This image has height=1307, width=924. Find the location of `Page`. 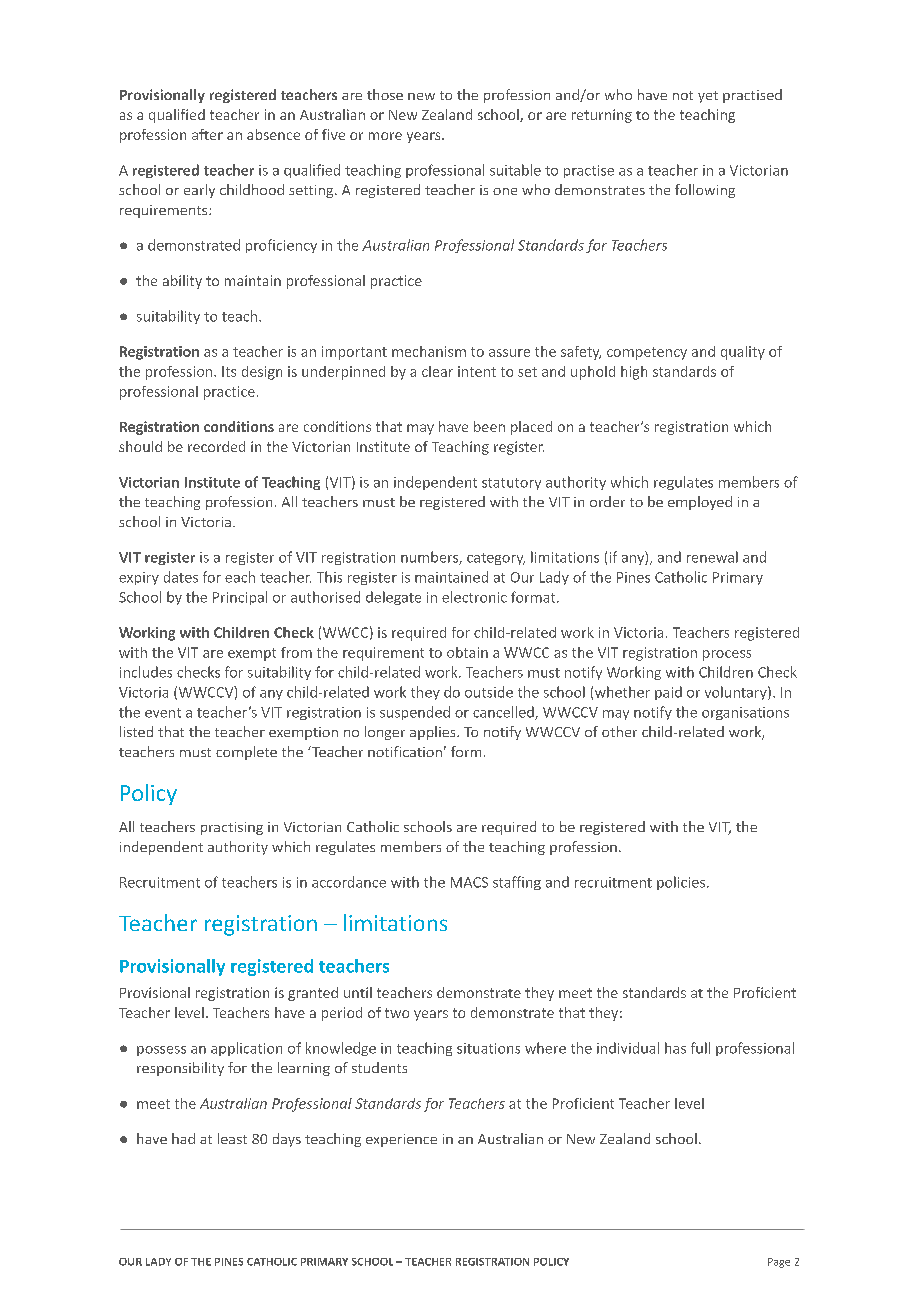

Page is located at coordinates (779, 1263).
